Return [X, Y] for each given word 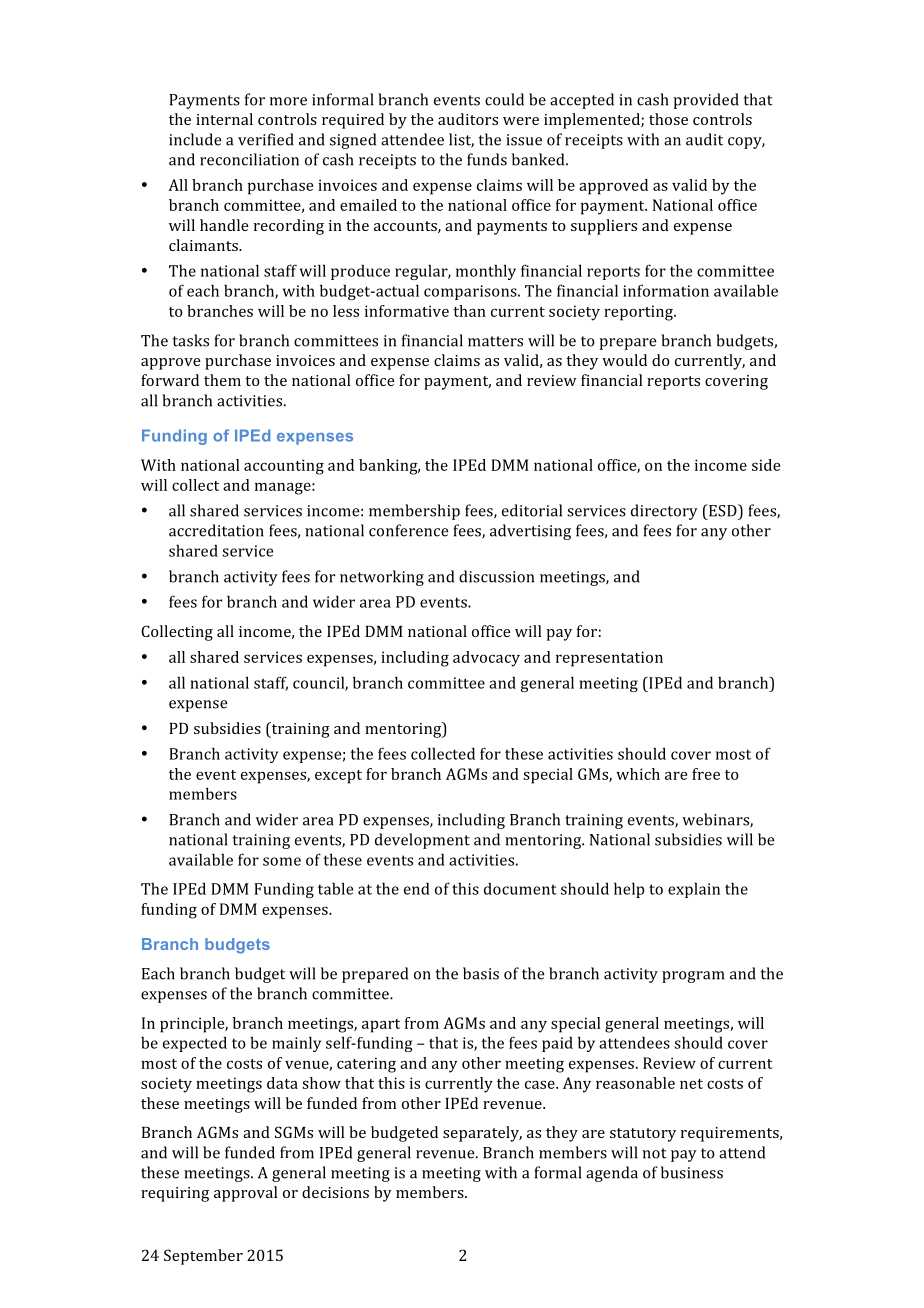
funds [487, 159]
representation [609, 659]
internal [224, 119]
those [668, 119]
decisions [335, 1192]
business [692, 1172]
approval [245, 1194]
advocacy [486, 659]
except [338, 777]
